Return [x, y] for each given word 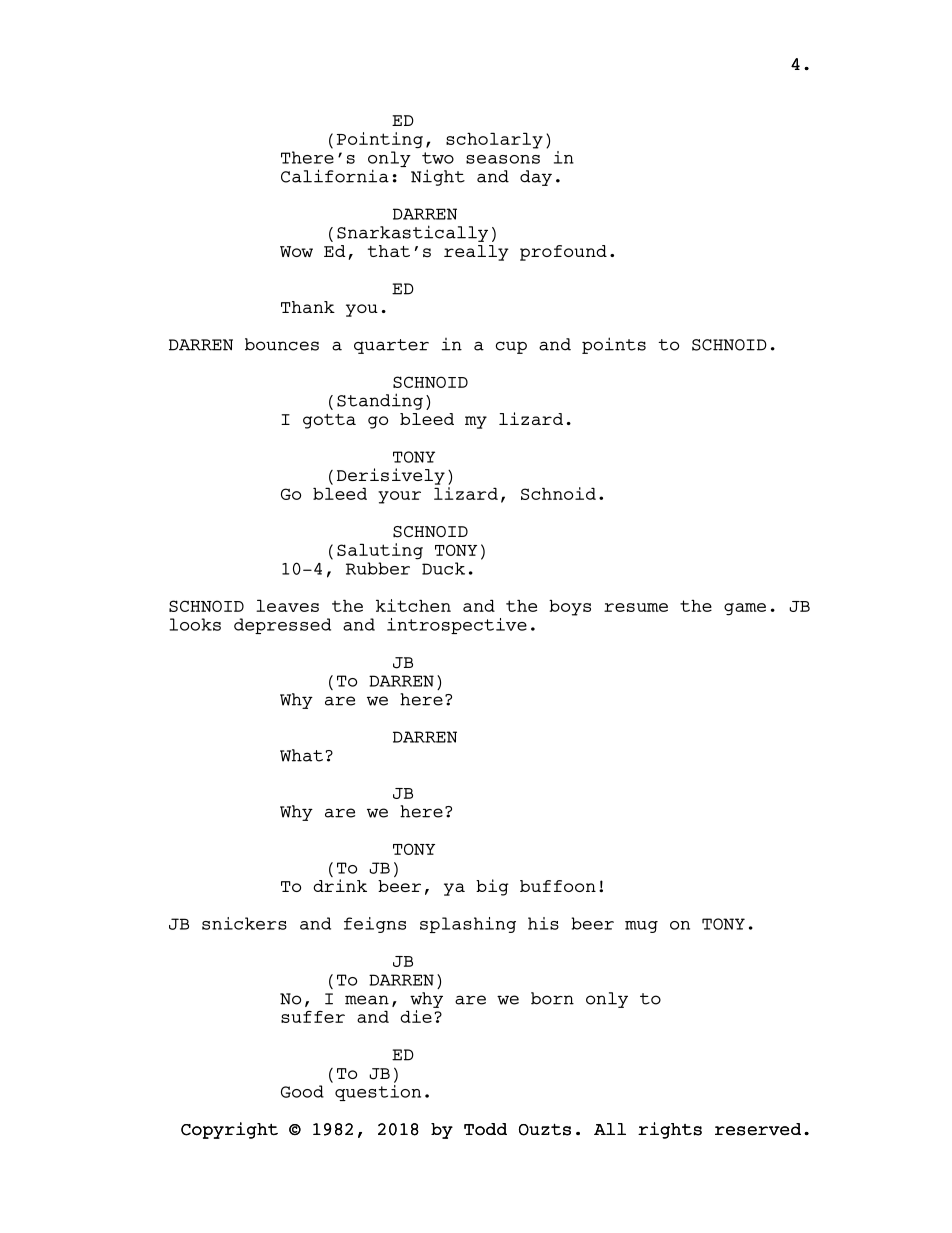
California [335, 176]
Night [438, 177]
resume [636, 607]
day [536, 178]
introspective [457, 626]
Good [302, 1091]
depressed [282, 626]
